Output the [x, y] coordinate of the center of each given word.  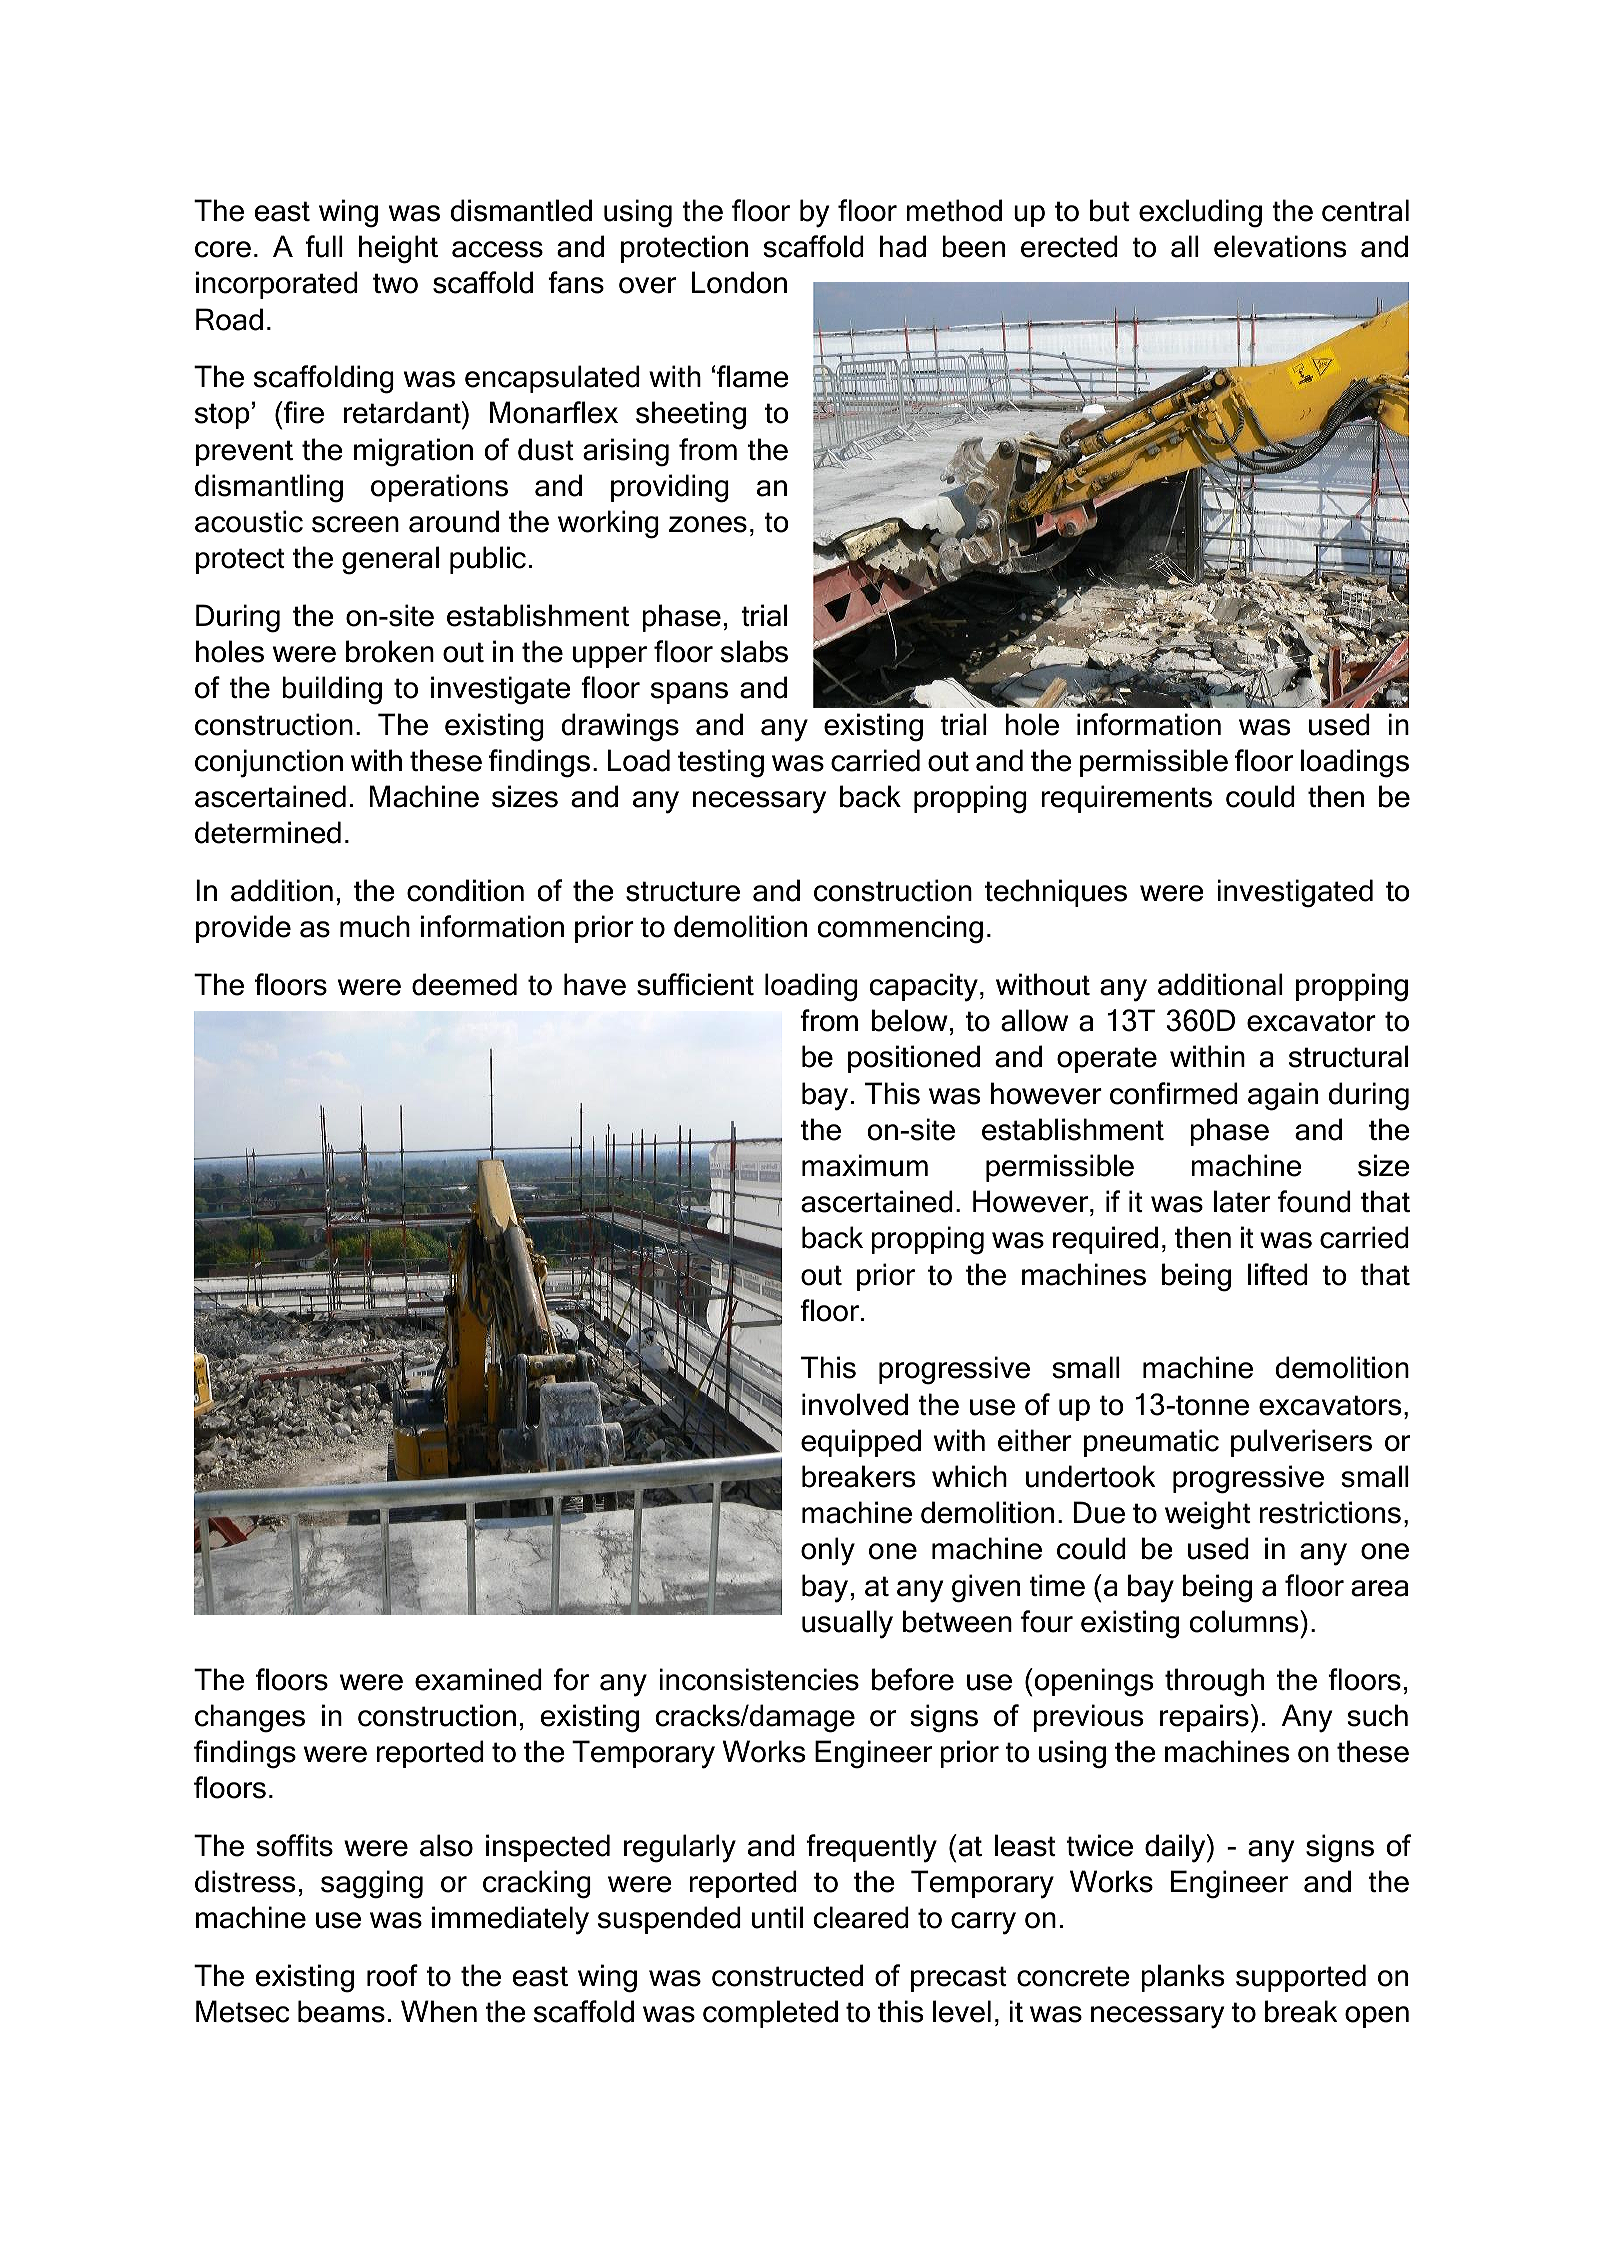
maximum [865, 1165]
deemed [464, 984]
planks [1182, 1978]
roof [392, 1975]
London [739, 282]
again [1283, 1096]
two [395, 283]
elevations [1280, 246]
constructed [787, 1975]
